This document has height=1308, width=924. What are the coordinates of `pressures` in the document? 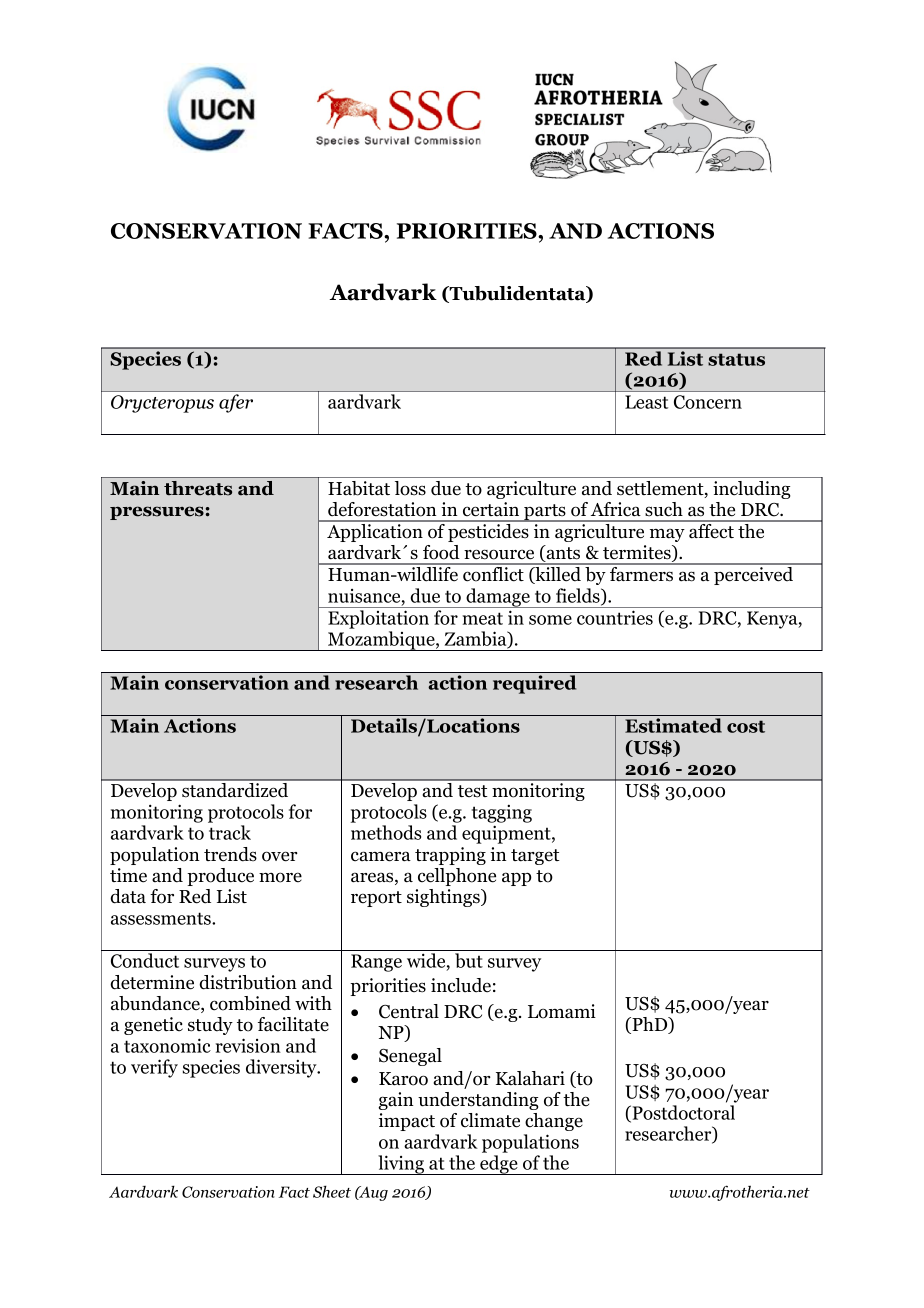 It's located at (157, 513).
